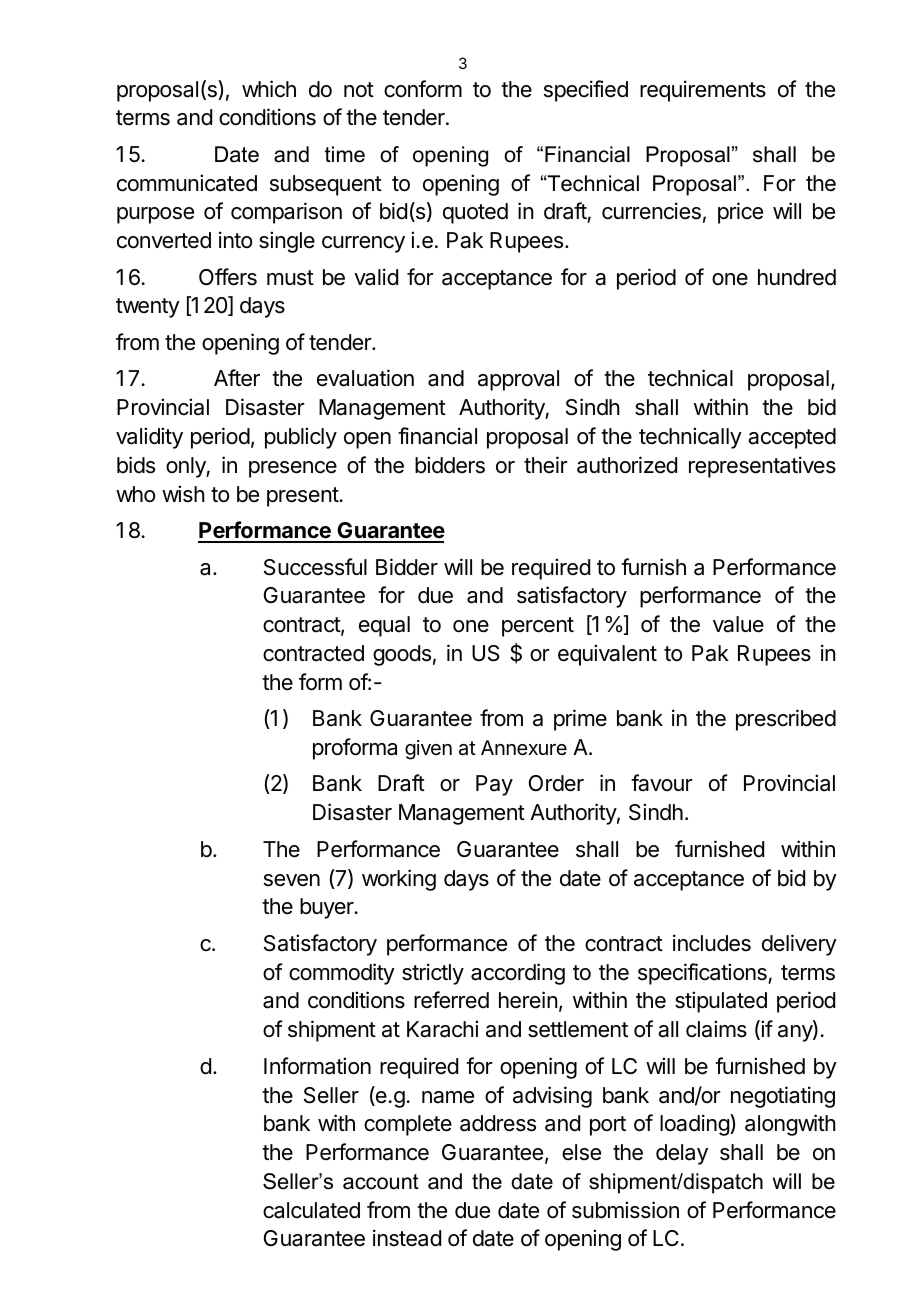 The width and height of the screenshot is (924, 1308). What do you see at coordinates (475, 213) in the screenshot?
I see `quoted` at bounding box center [475, 213].
